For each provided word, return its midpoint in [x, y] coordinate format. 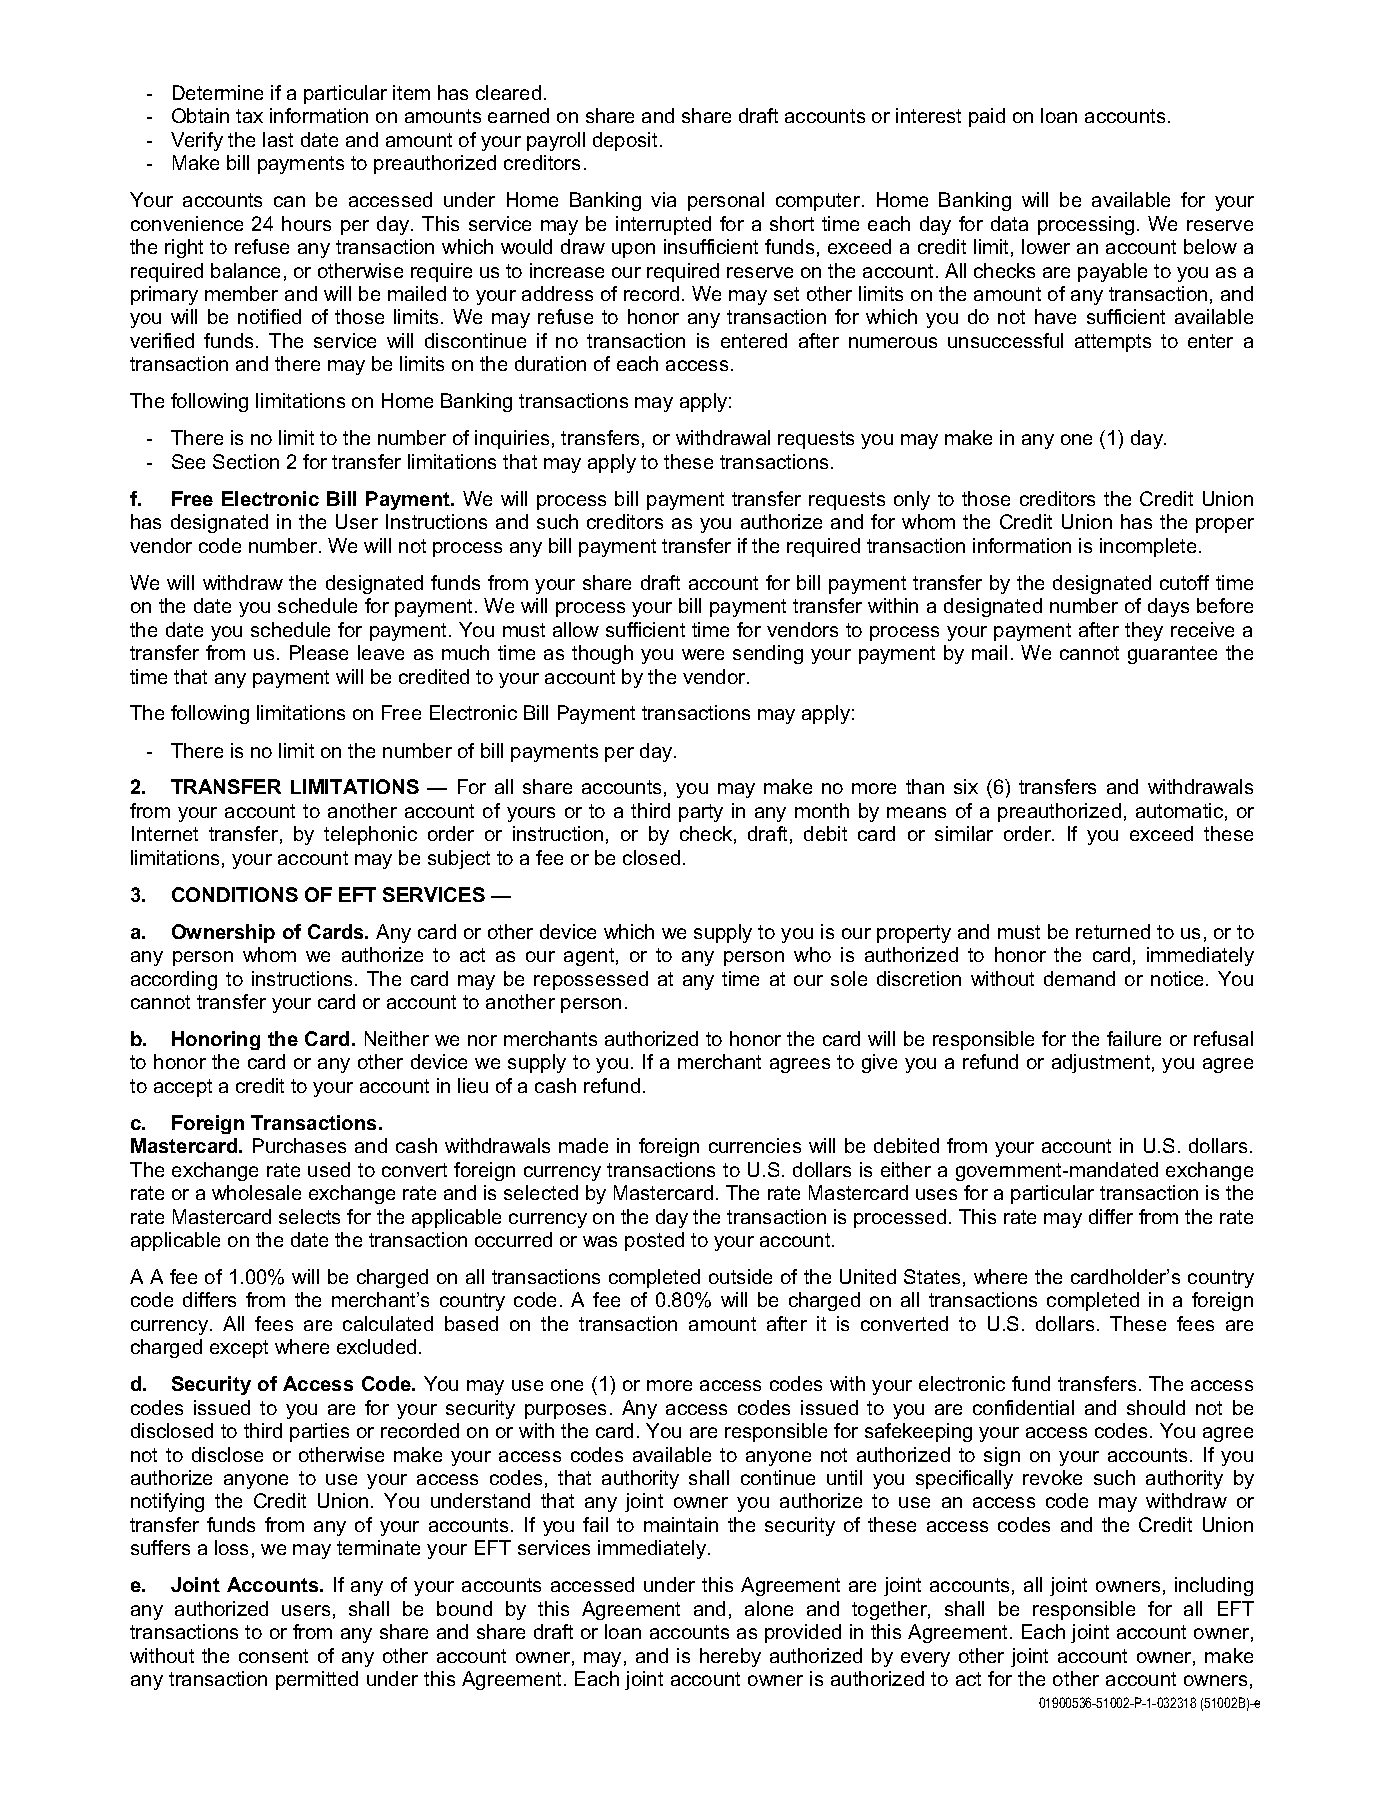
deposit [625, 141]
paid [987, 117]
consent [273, 1656]
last [278, 139]
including [1214, 1586]
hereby [730, 1657]
